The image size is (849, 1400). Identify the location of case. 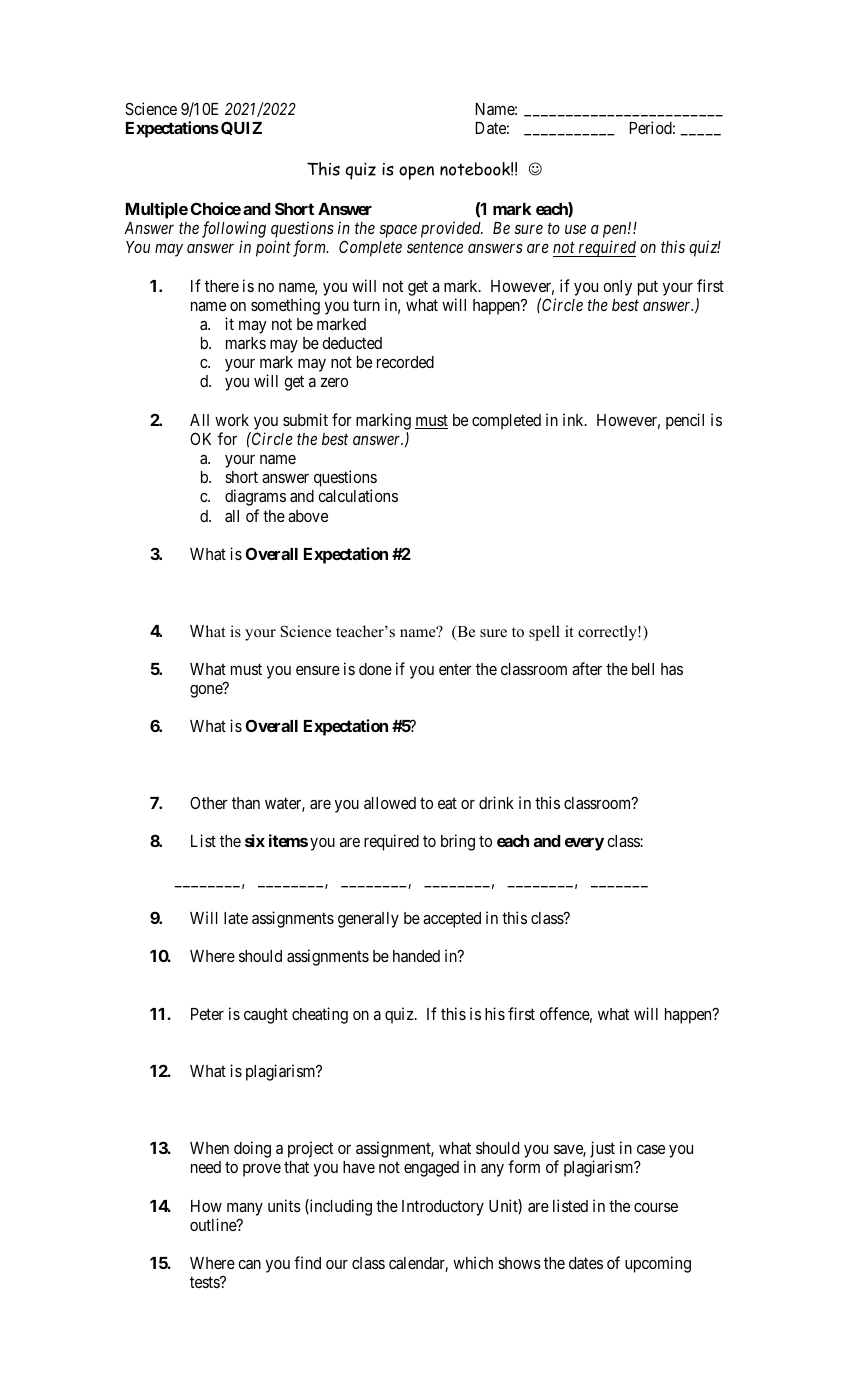
(651, 1149).
